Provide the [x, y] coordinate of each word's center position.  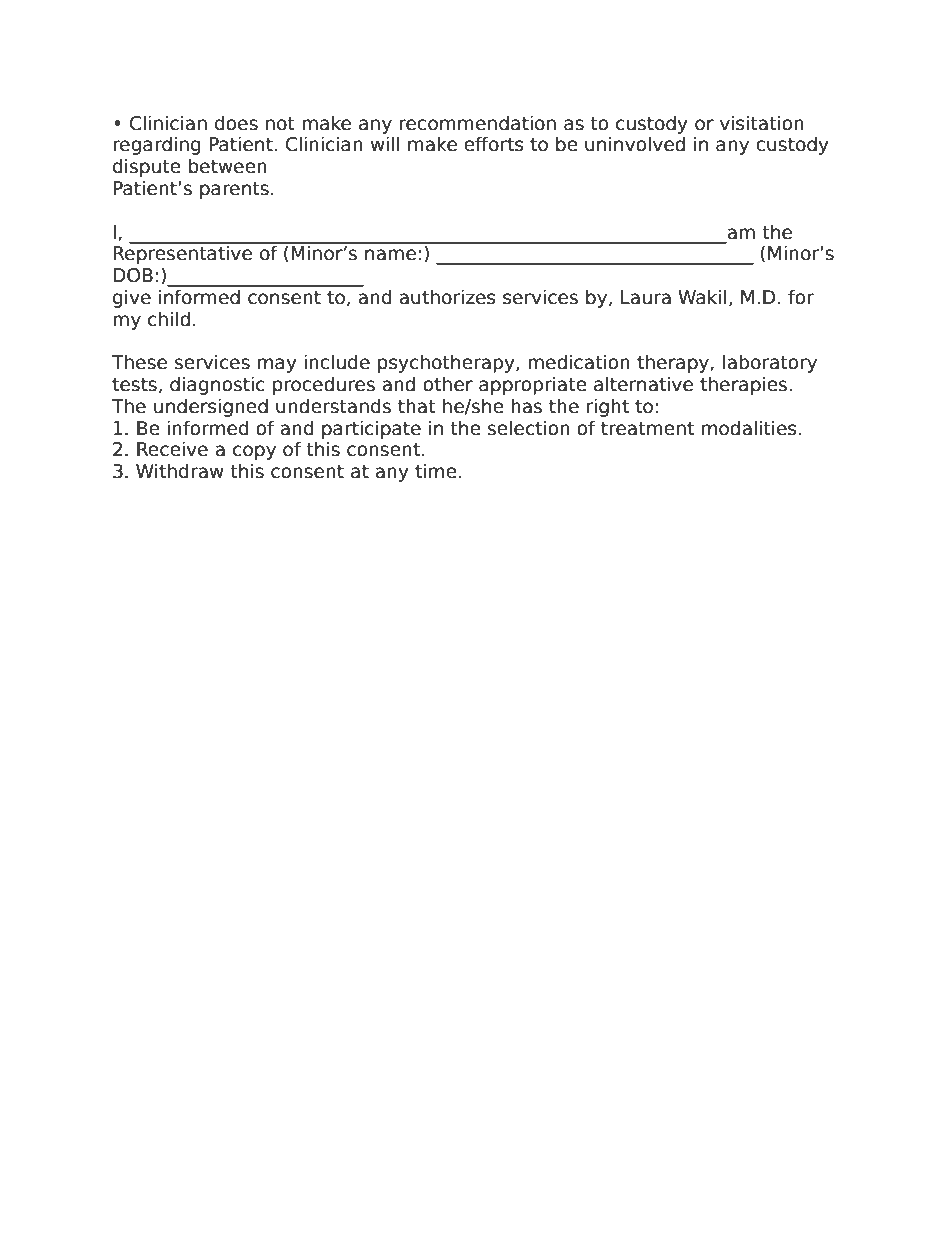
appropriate [533, 385]
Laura [646, 297]
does [236, 123]
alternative [643, 384]
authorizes [447, 297]
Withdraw [180, 471]
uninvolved [635, 144]
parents [234, 190]
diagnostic [217, 385]
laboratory [770, 363]
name [390, 255]
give [132, 298]
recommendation [477, 123]
